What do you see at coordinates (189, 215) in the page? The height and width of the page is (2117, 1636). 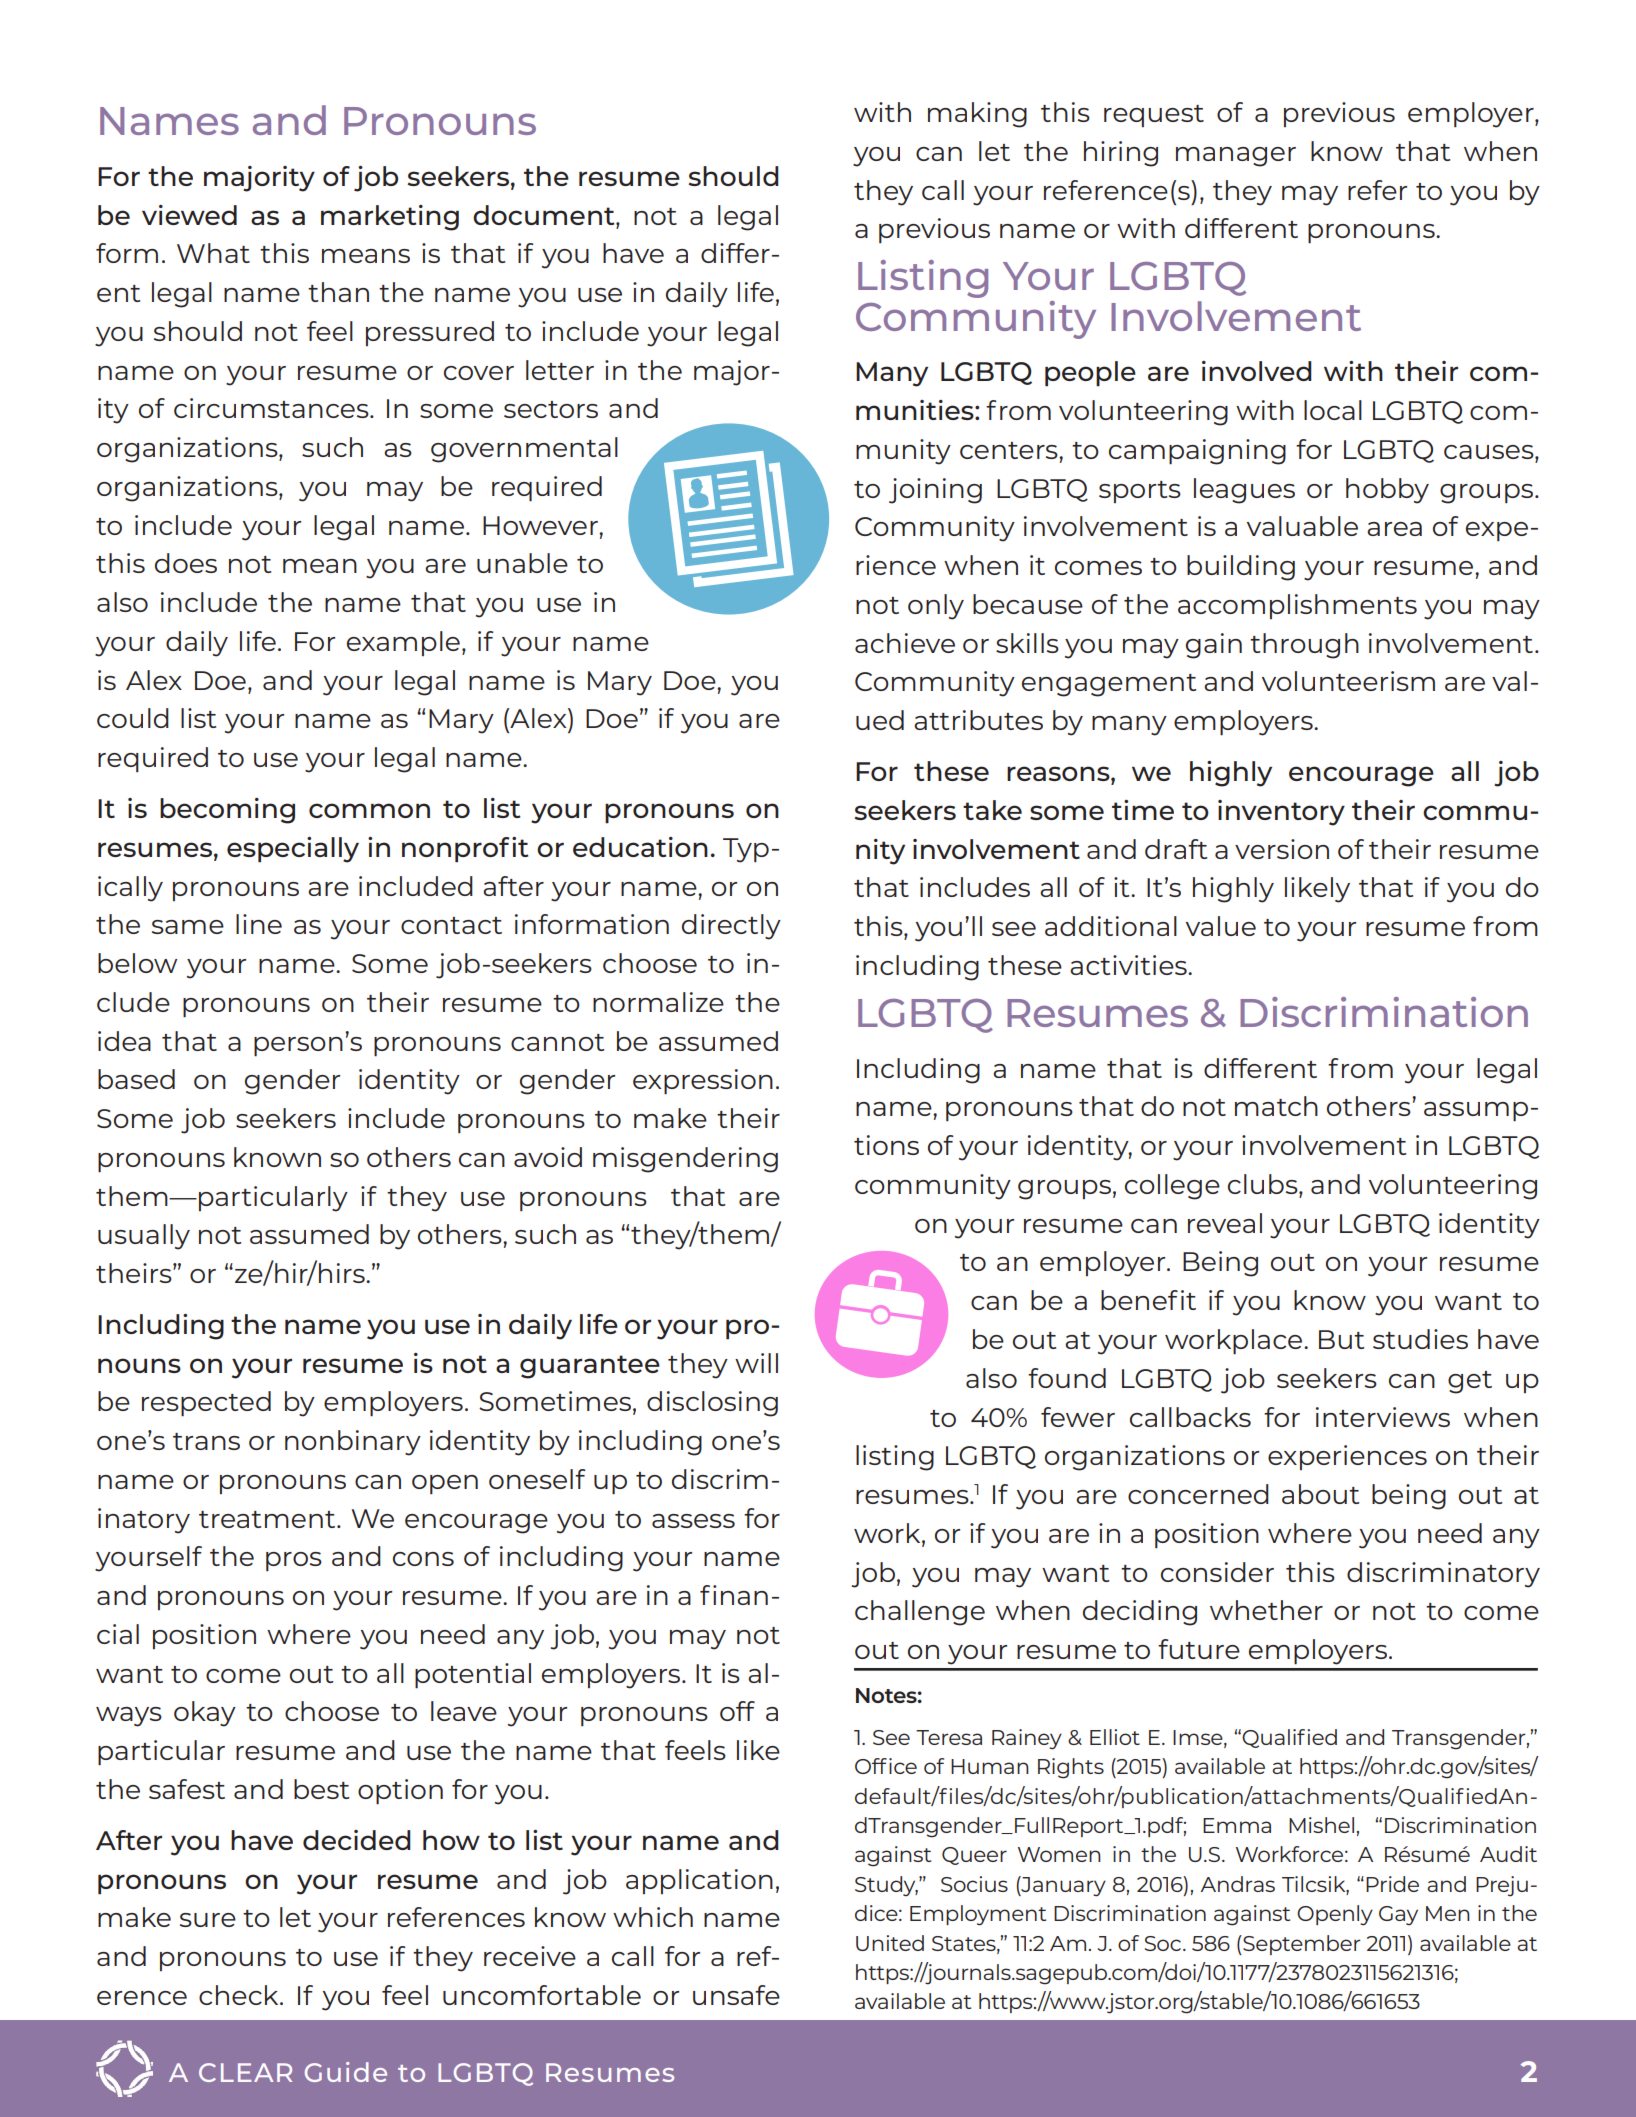 I see `viewed` at bounding box center [189, 215].
